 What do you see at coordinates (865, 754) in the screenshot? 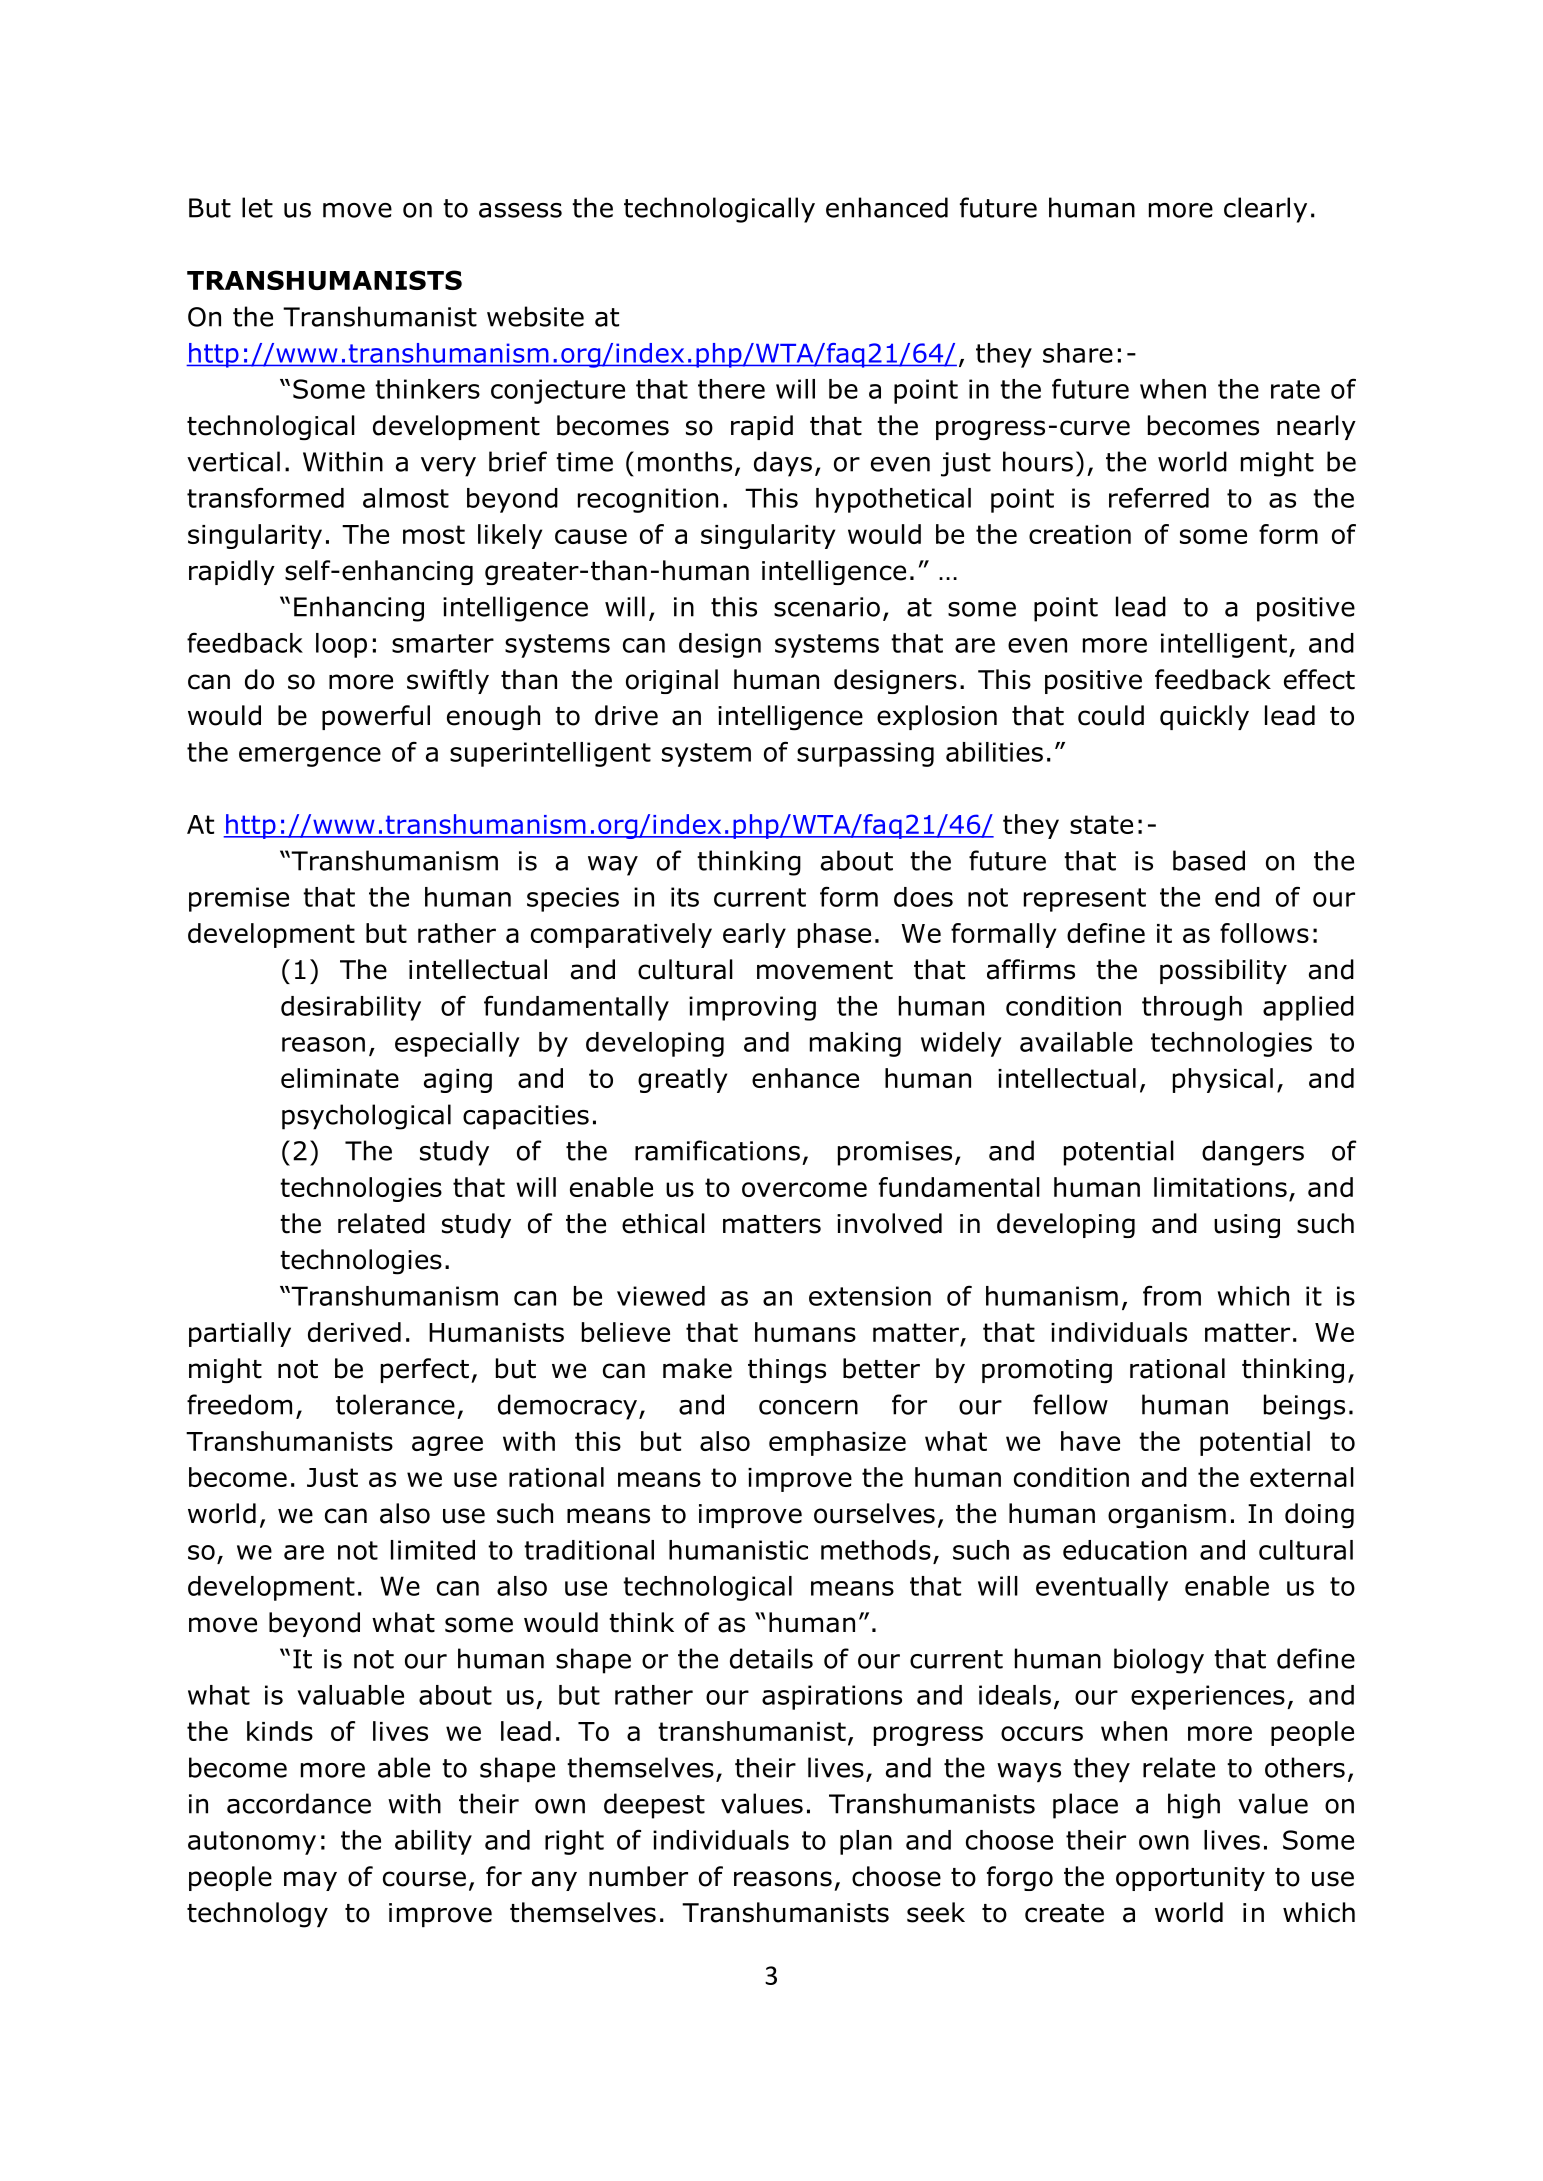
I see `surpassing` at bounding box center [865, 754].
